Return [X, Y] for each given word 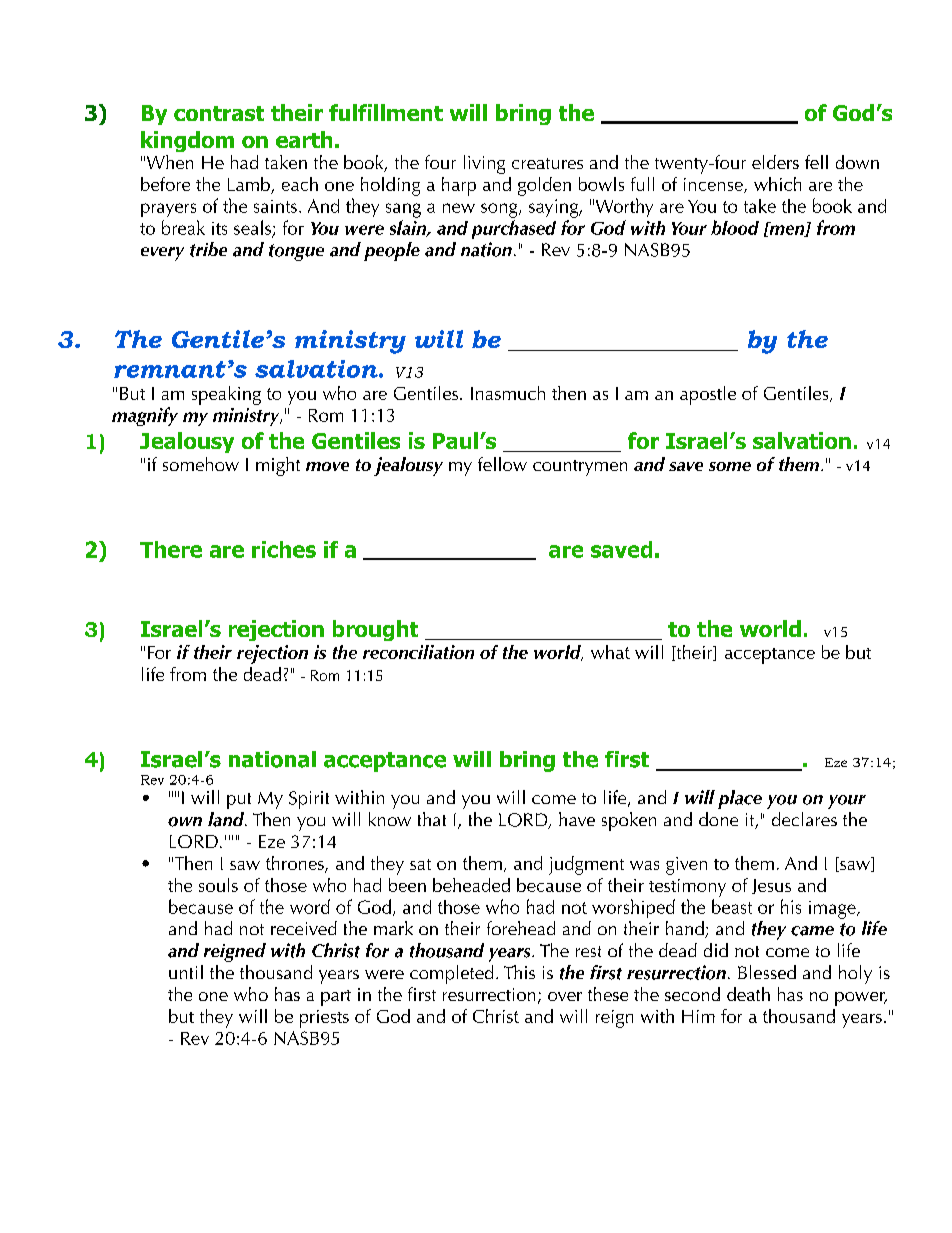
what [610, 652]
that [432, 819]
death [748, 994]
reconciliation [418, 652]
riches [284, 549]
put [239, 801]
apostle [708, 395]
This [519, 972]
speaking [226, 395]
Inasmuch [508, 393]
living [484, 164]
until [186, 972]
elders [775, 162]
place [740, 799]
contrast [219, 113]
